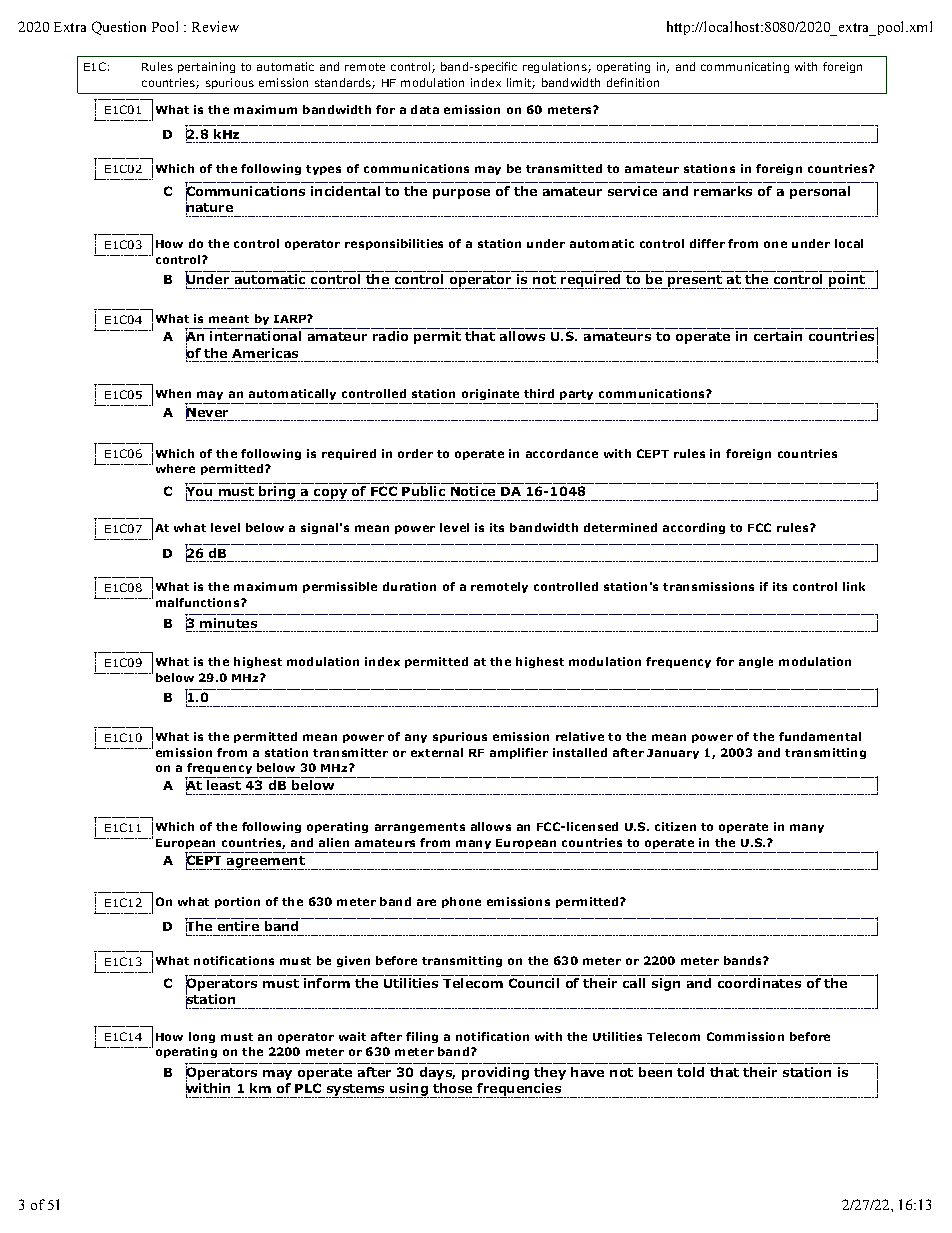 This page has height=1233, width=952. What do you see at coordinates (556, 67) in the page?
I see `regulations` at bounding box center [556, 67].
